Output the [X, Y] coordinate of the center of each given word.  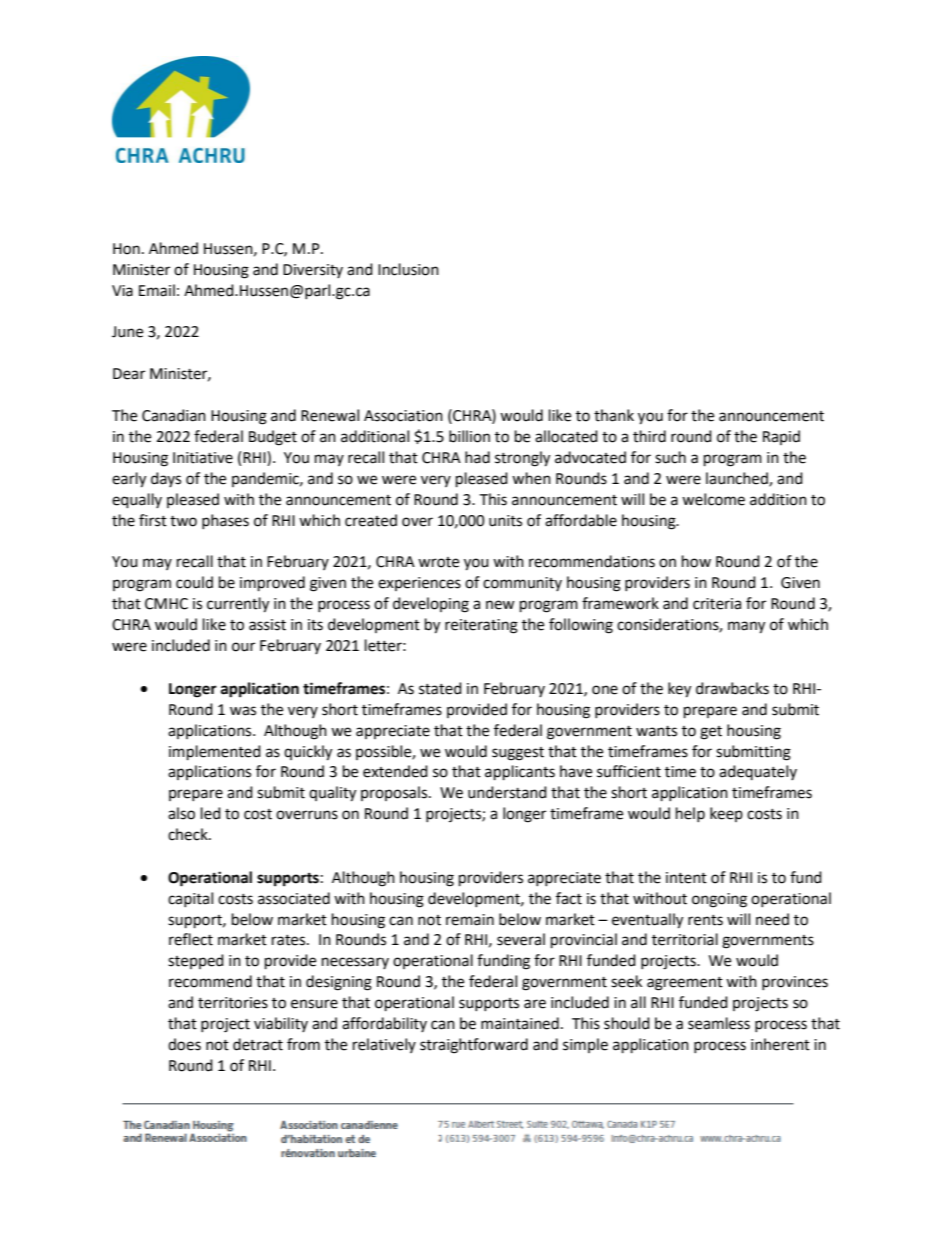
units [505, 521]
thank [614, 415]
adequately [758, 772]
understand [507, 792]
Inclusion [408, 269]
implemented [215, 753]
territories [233, 1003]
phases [225, 521]
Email [157, 290]
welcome [713, 499]
